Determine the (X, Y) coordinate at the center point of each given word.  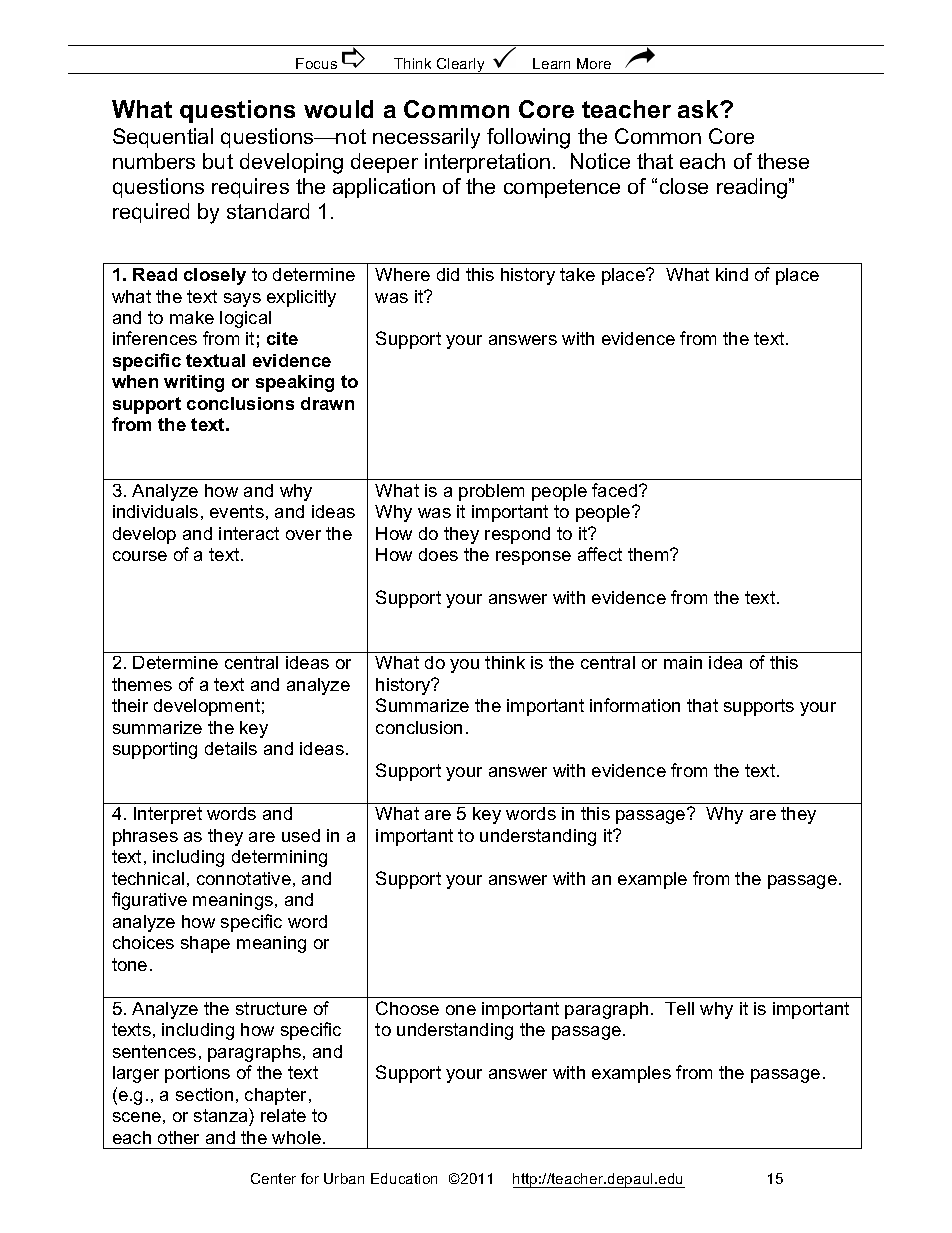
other (178, 1137)
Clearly (461, 66)
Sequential (163, 138)
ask (699, 109)
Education (404, 1178)
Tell (679, 1008)
